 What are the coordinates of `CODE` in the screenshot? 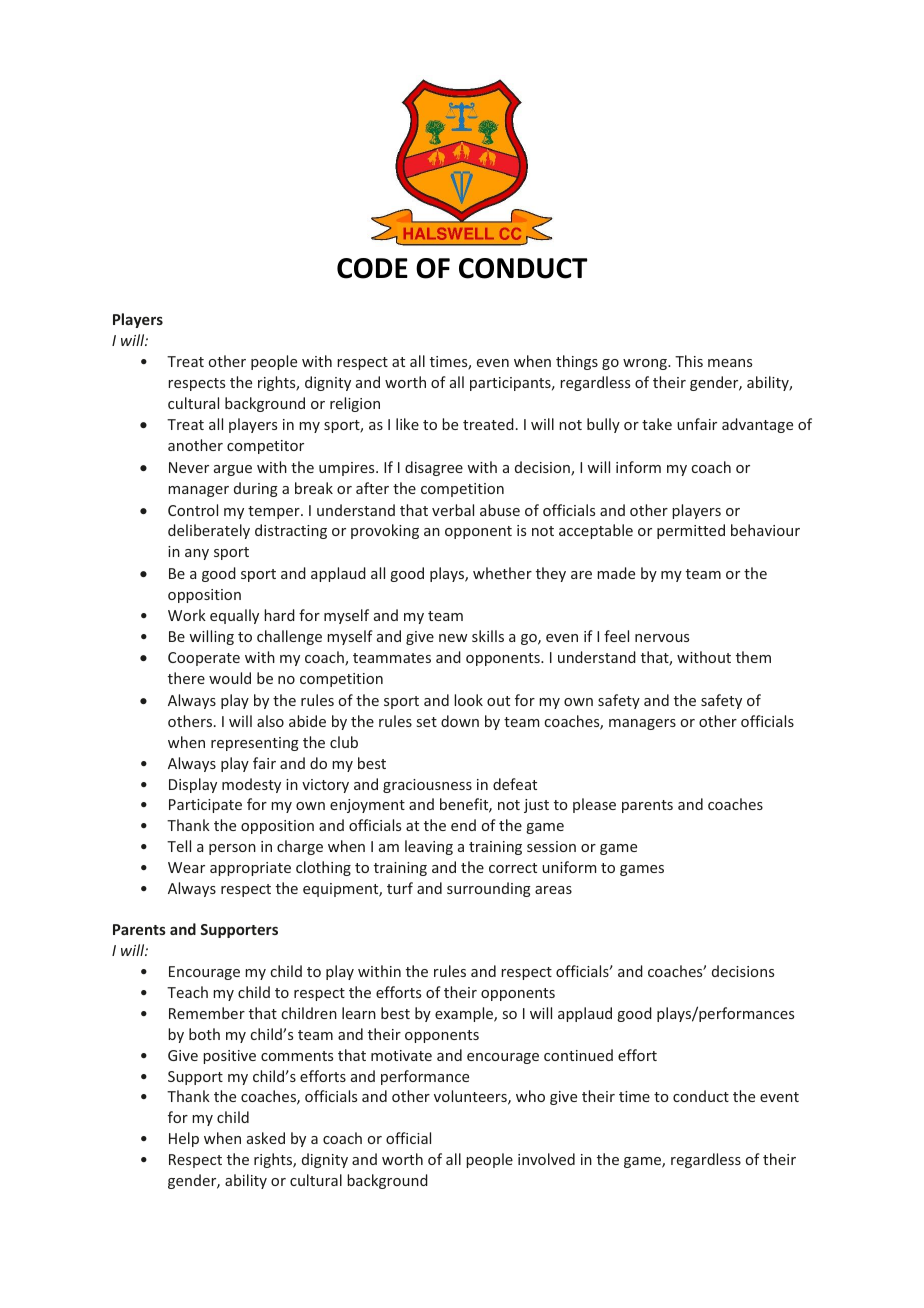 It's located at (372, 268).
